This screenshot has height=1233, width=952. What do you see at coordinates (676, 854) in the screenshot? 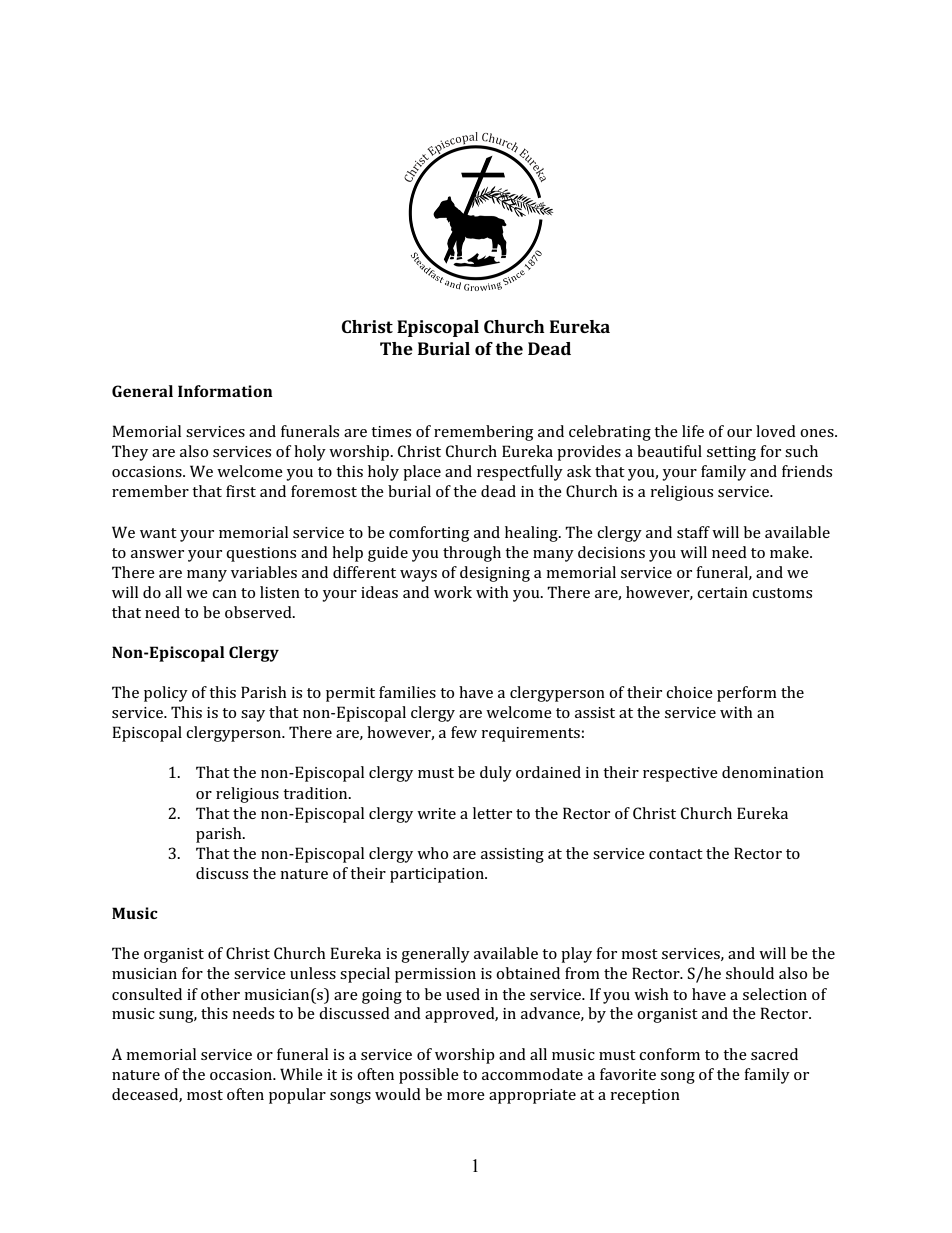
I see `contact` at bounding box center [676, 854].
